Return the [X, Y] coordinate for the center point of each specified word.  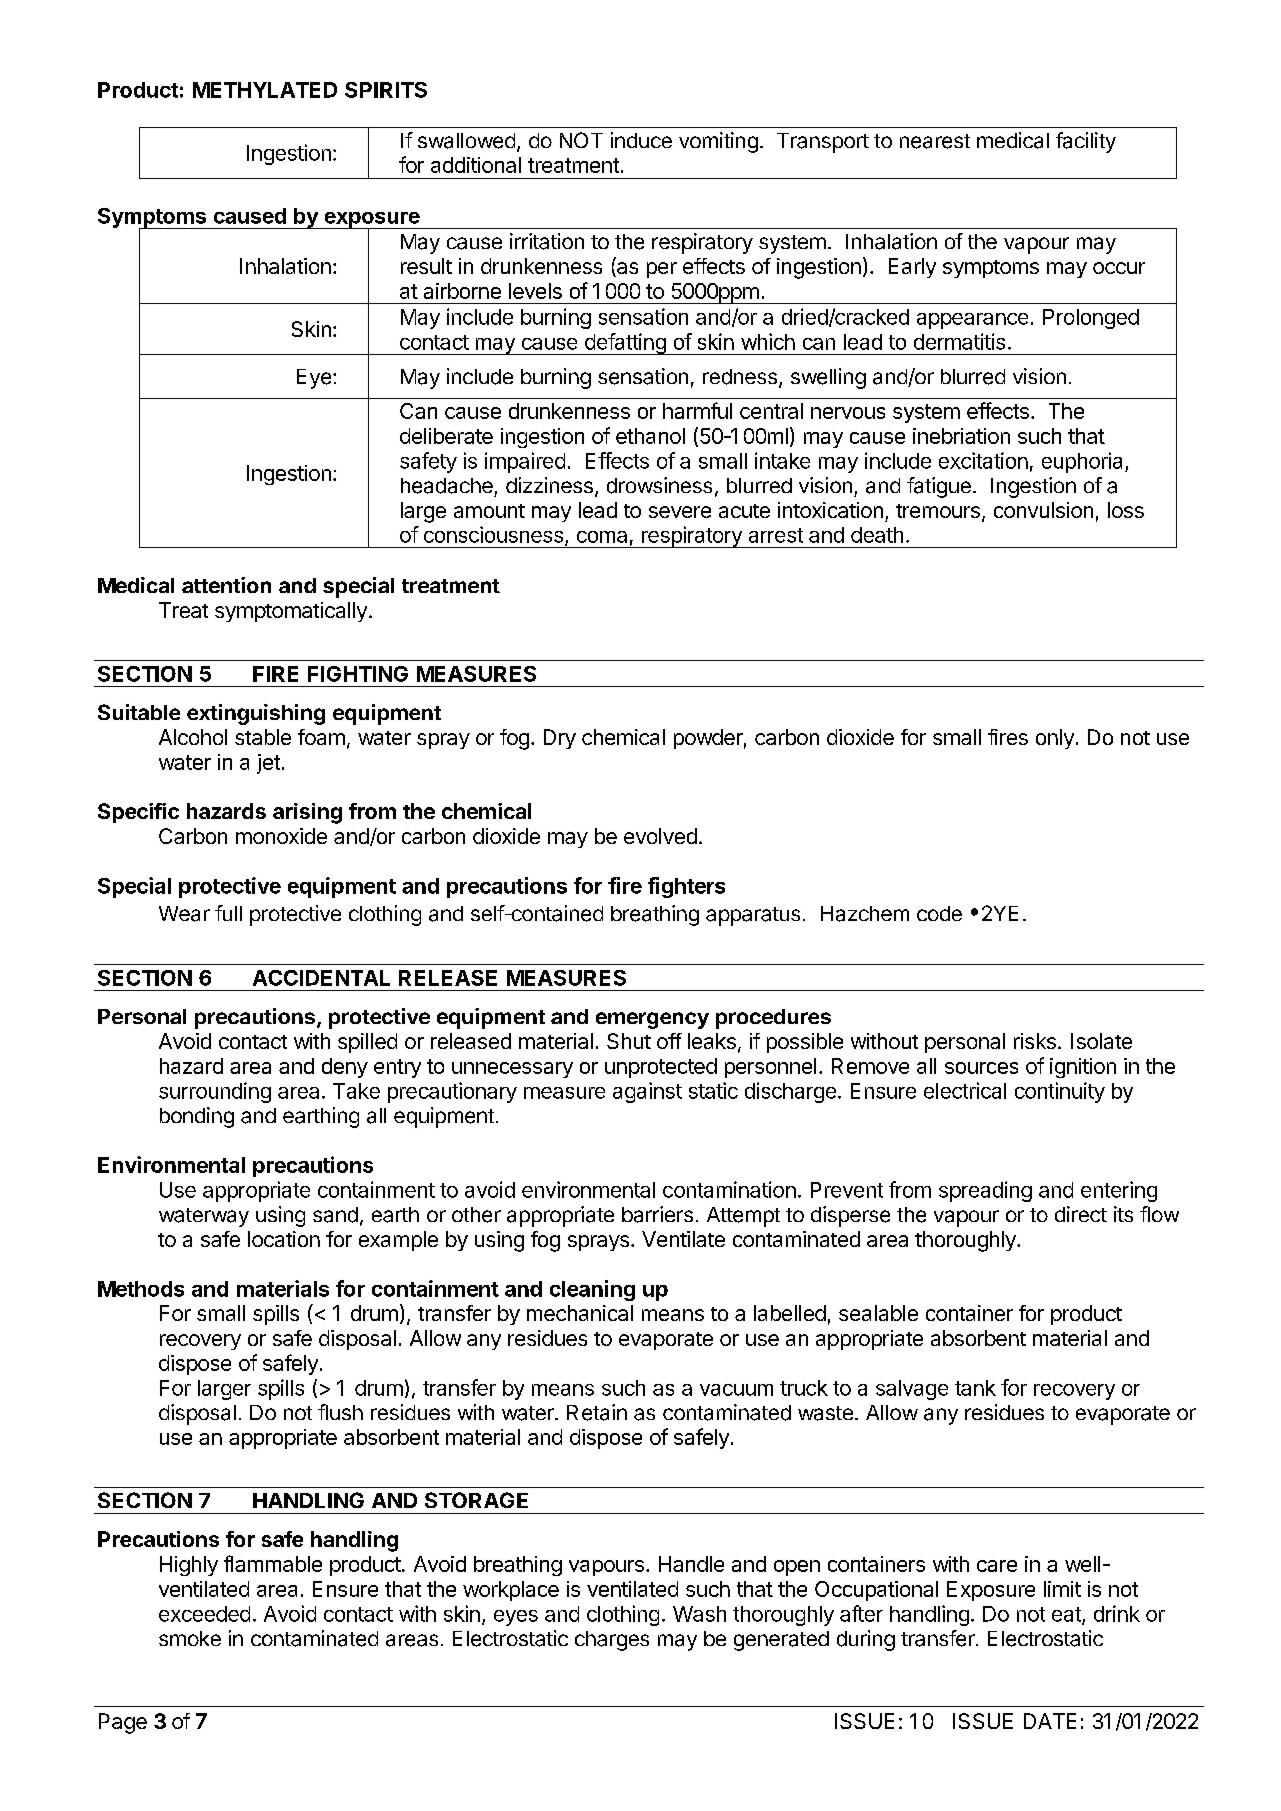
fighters [686, 887]
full [228, 913]
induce [641, 140]
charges [612, 1641]
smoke [190, 1638]
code [939, 913]
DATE [1050, 1721]
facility [1086, 142]
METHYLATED [265, 90]
